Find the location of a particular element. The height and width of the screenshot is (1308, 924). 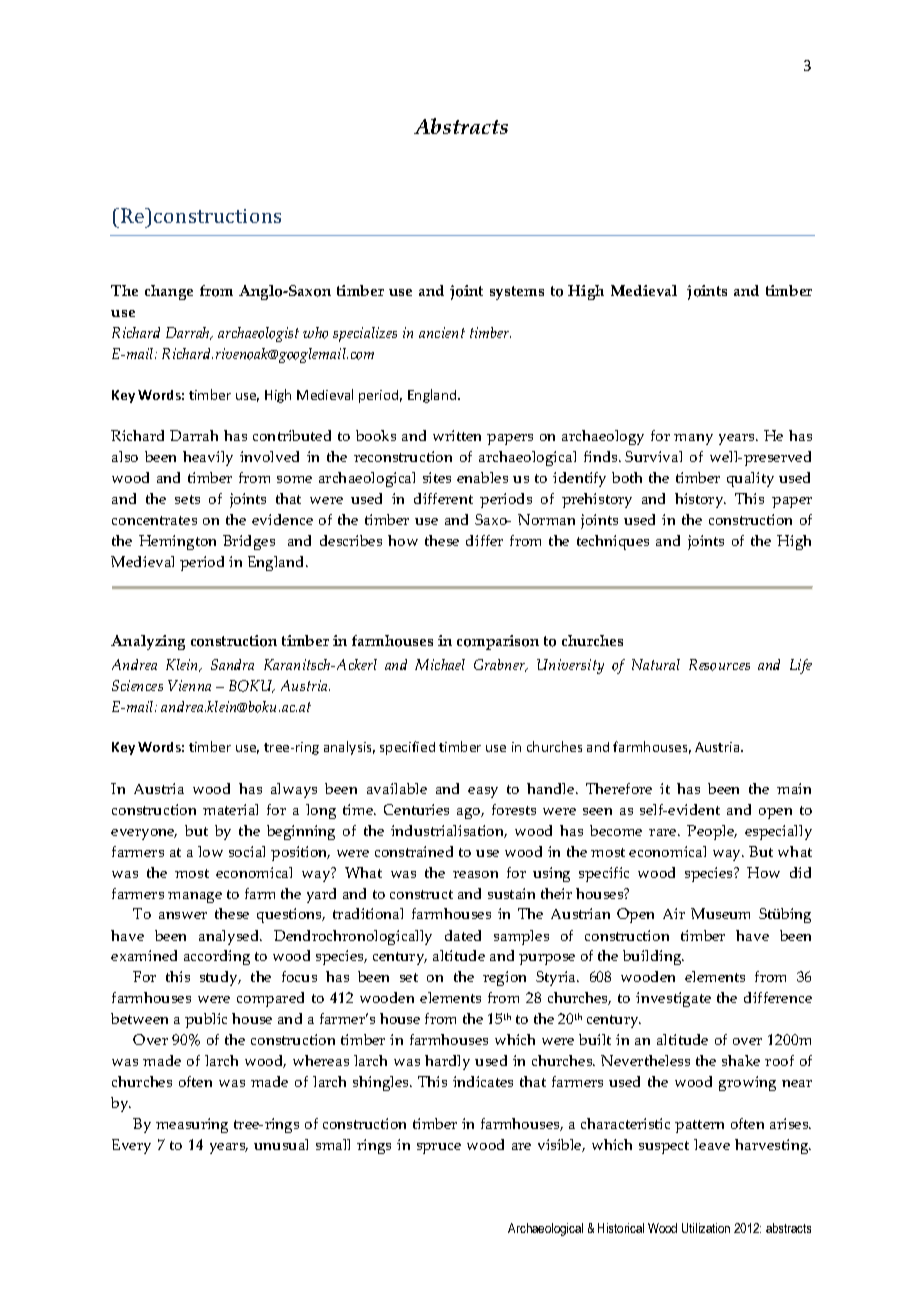

many is located at coordinates (693, 439).
